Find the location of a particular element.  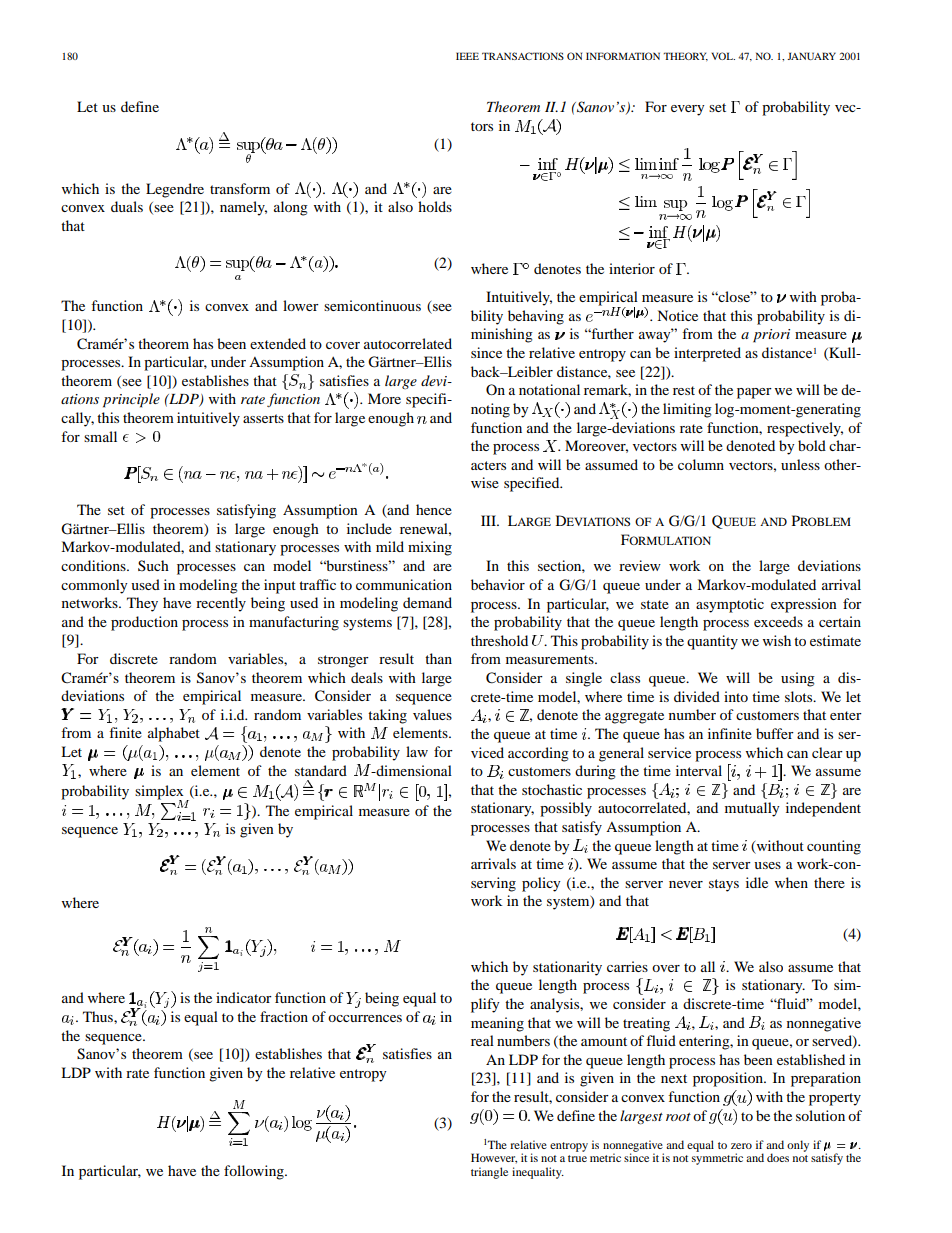

hence is located at coordinates (434, 509).
